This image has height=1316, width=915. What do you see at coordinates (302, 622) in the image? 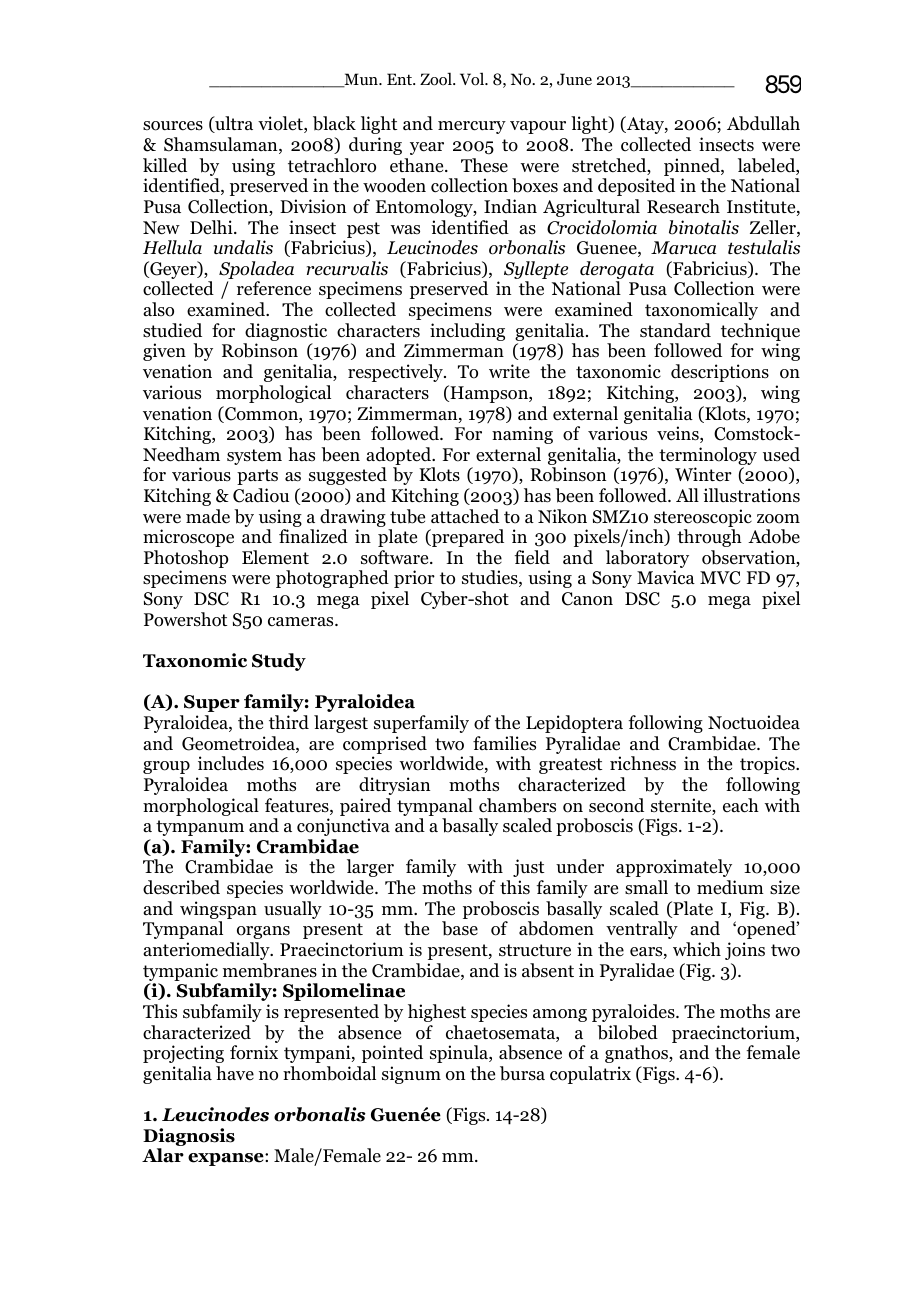
I see `cameras` at bounding box center [302, 622].
